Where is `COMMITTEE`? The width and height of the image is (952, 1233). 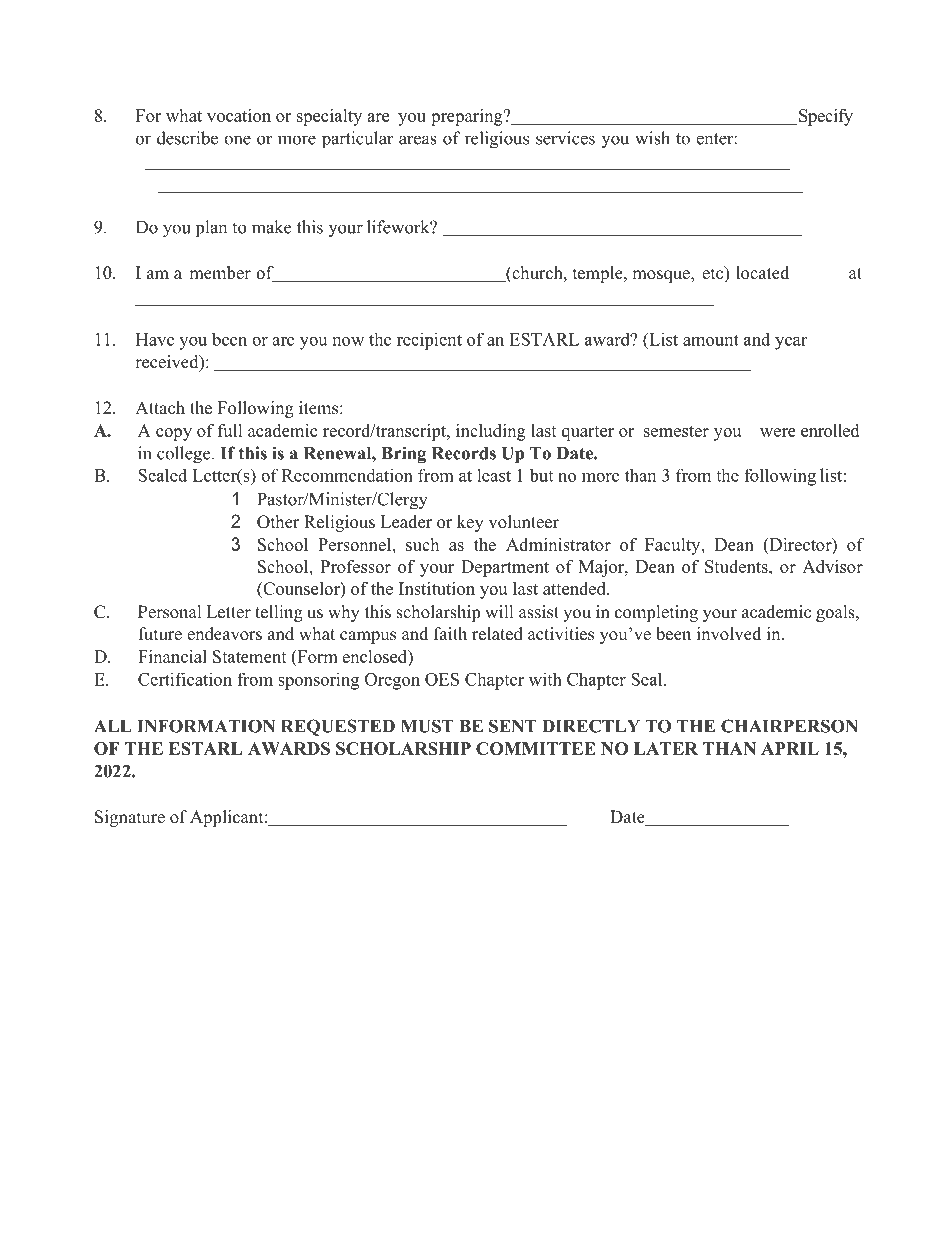 COMMITTEE is located at coordinates (536, 748).
